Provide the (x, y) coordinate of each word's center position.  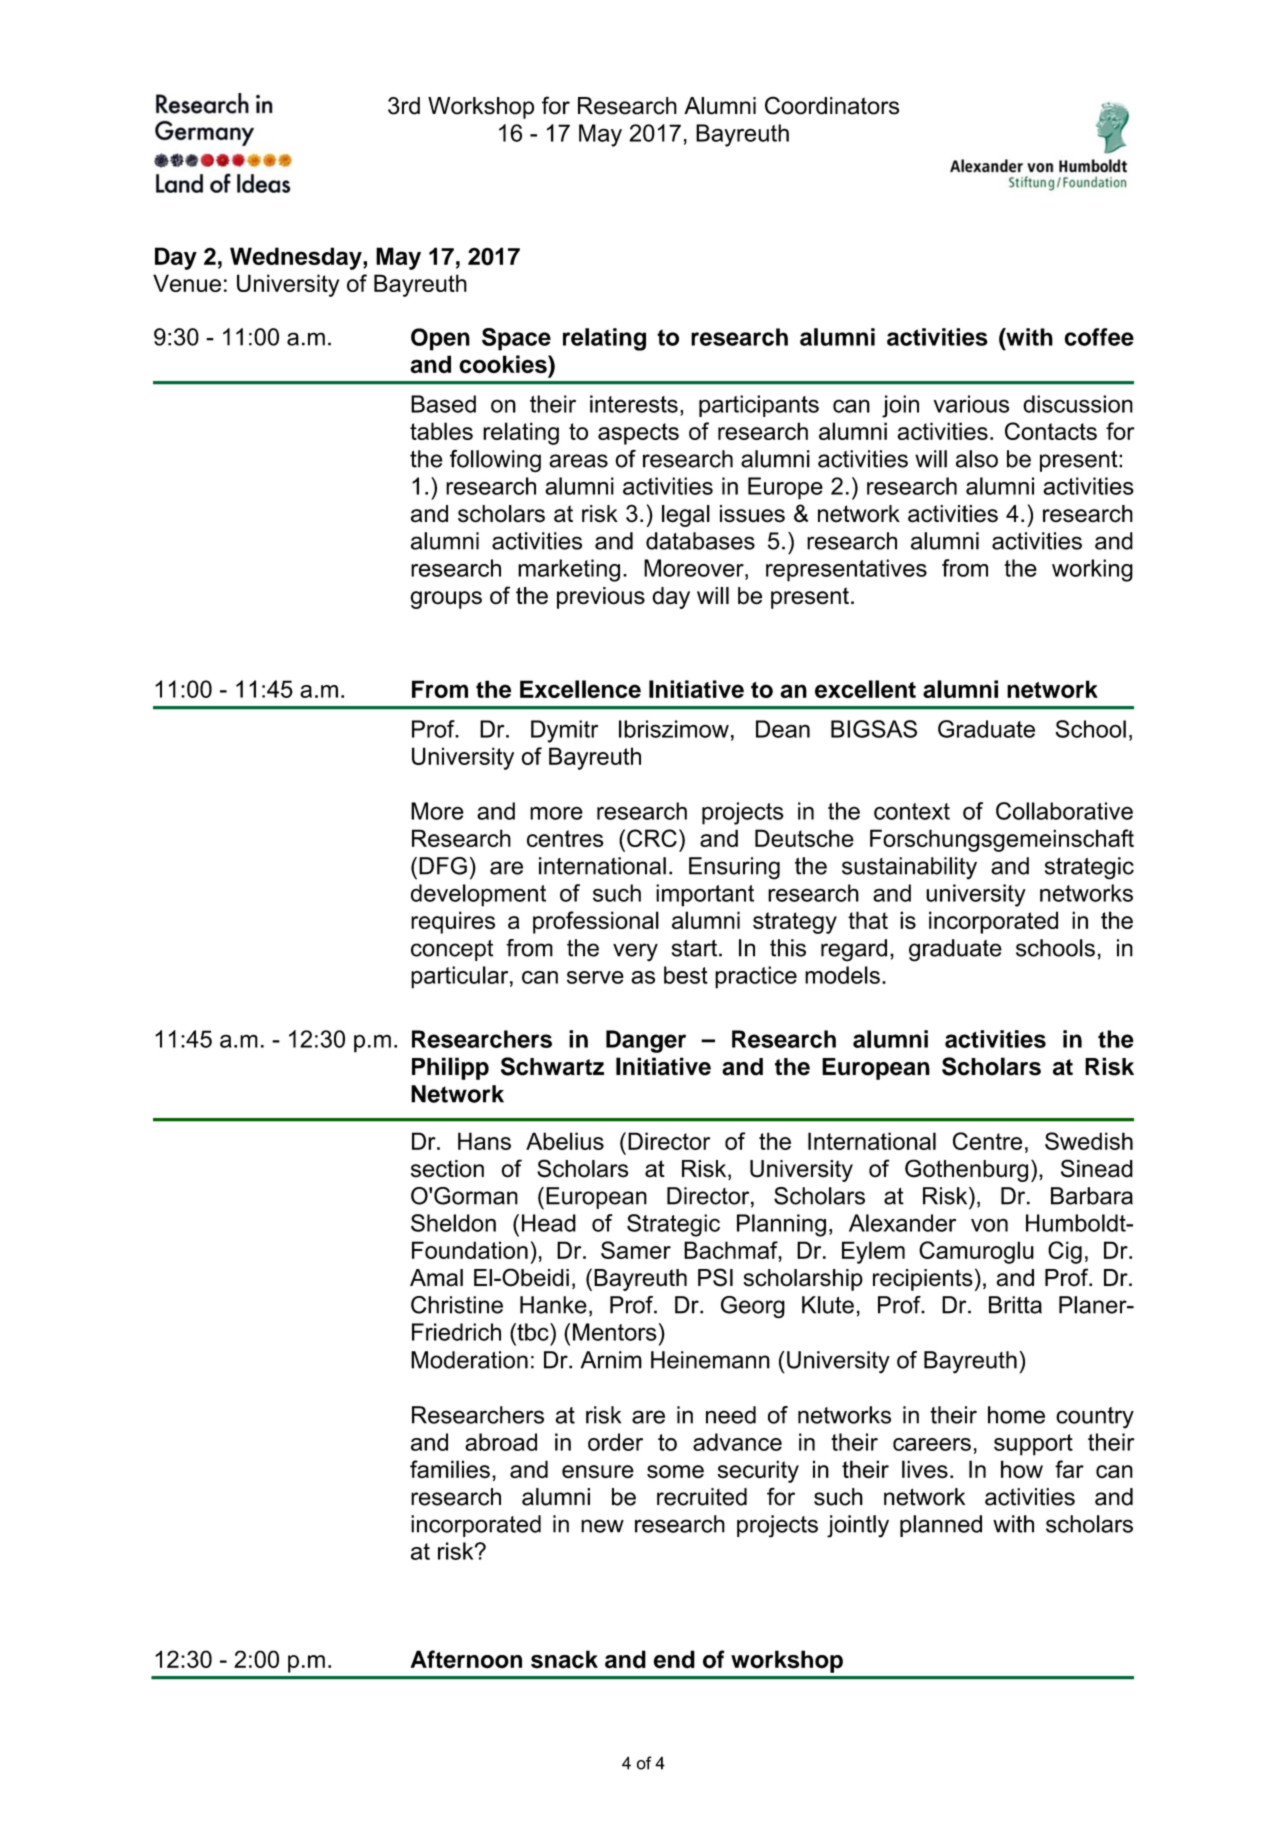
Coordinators (832, 105)
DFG (443, 866)
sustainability (909, 868)
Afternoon (466, 1659)
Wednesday (297, 258)
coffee (1099, 337)
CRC (652, 838)
